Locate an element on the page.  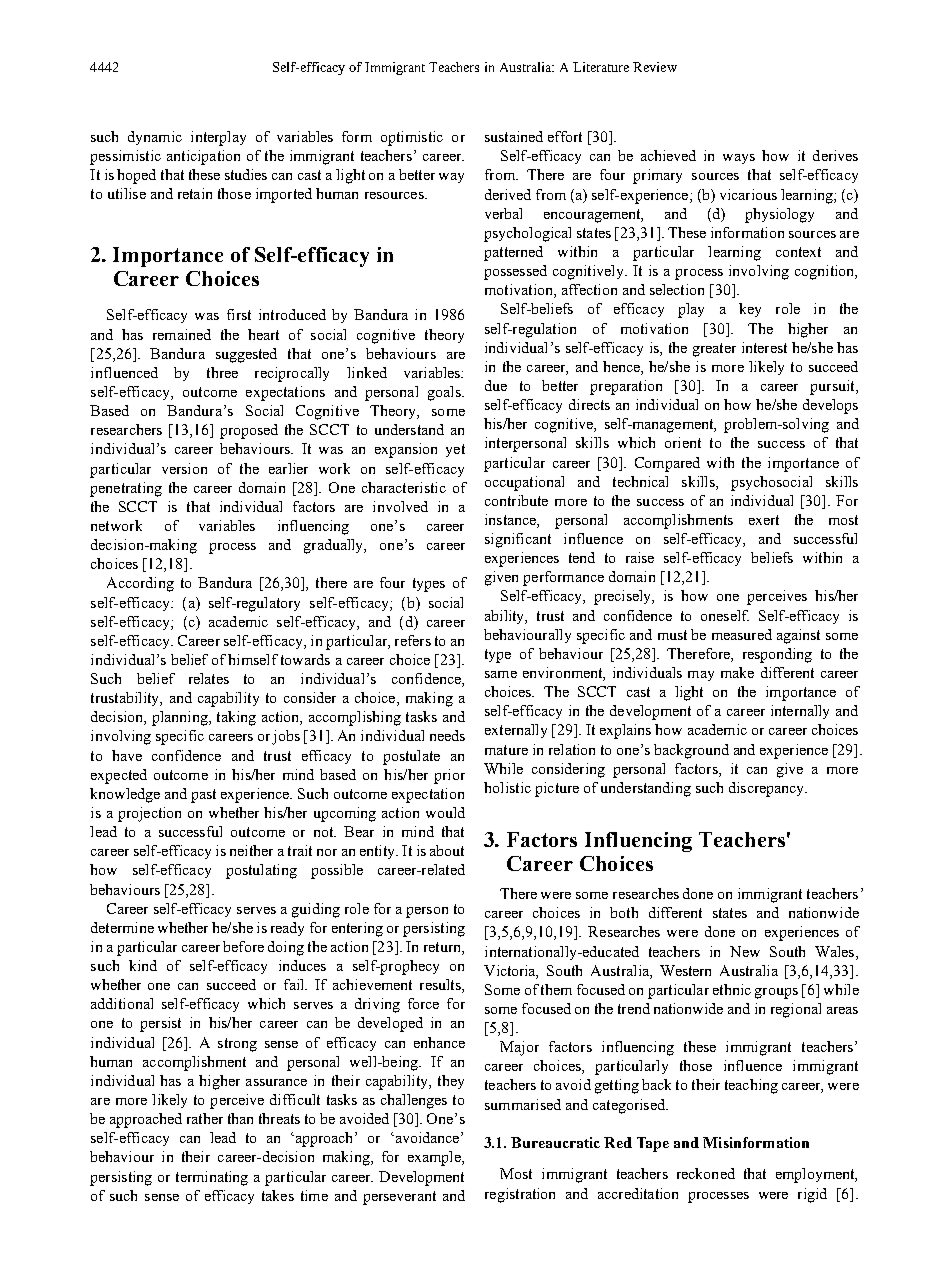
yet is located at coordinates (455, 450).
